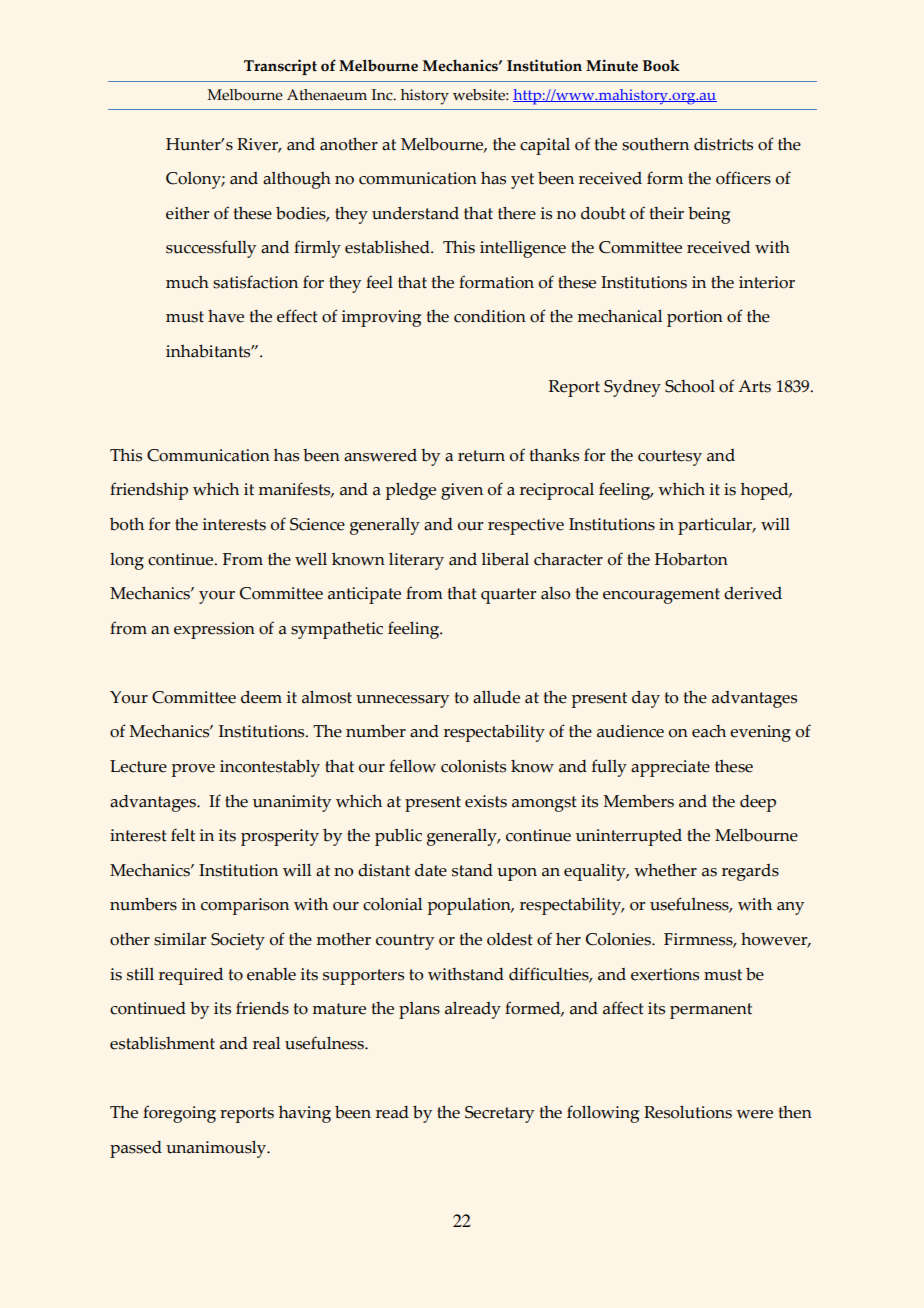 This document has height=1308, width=924. Describe the element at coordinates (753, 593) in the document. I see `derived` at that location.
